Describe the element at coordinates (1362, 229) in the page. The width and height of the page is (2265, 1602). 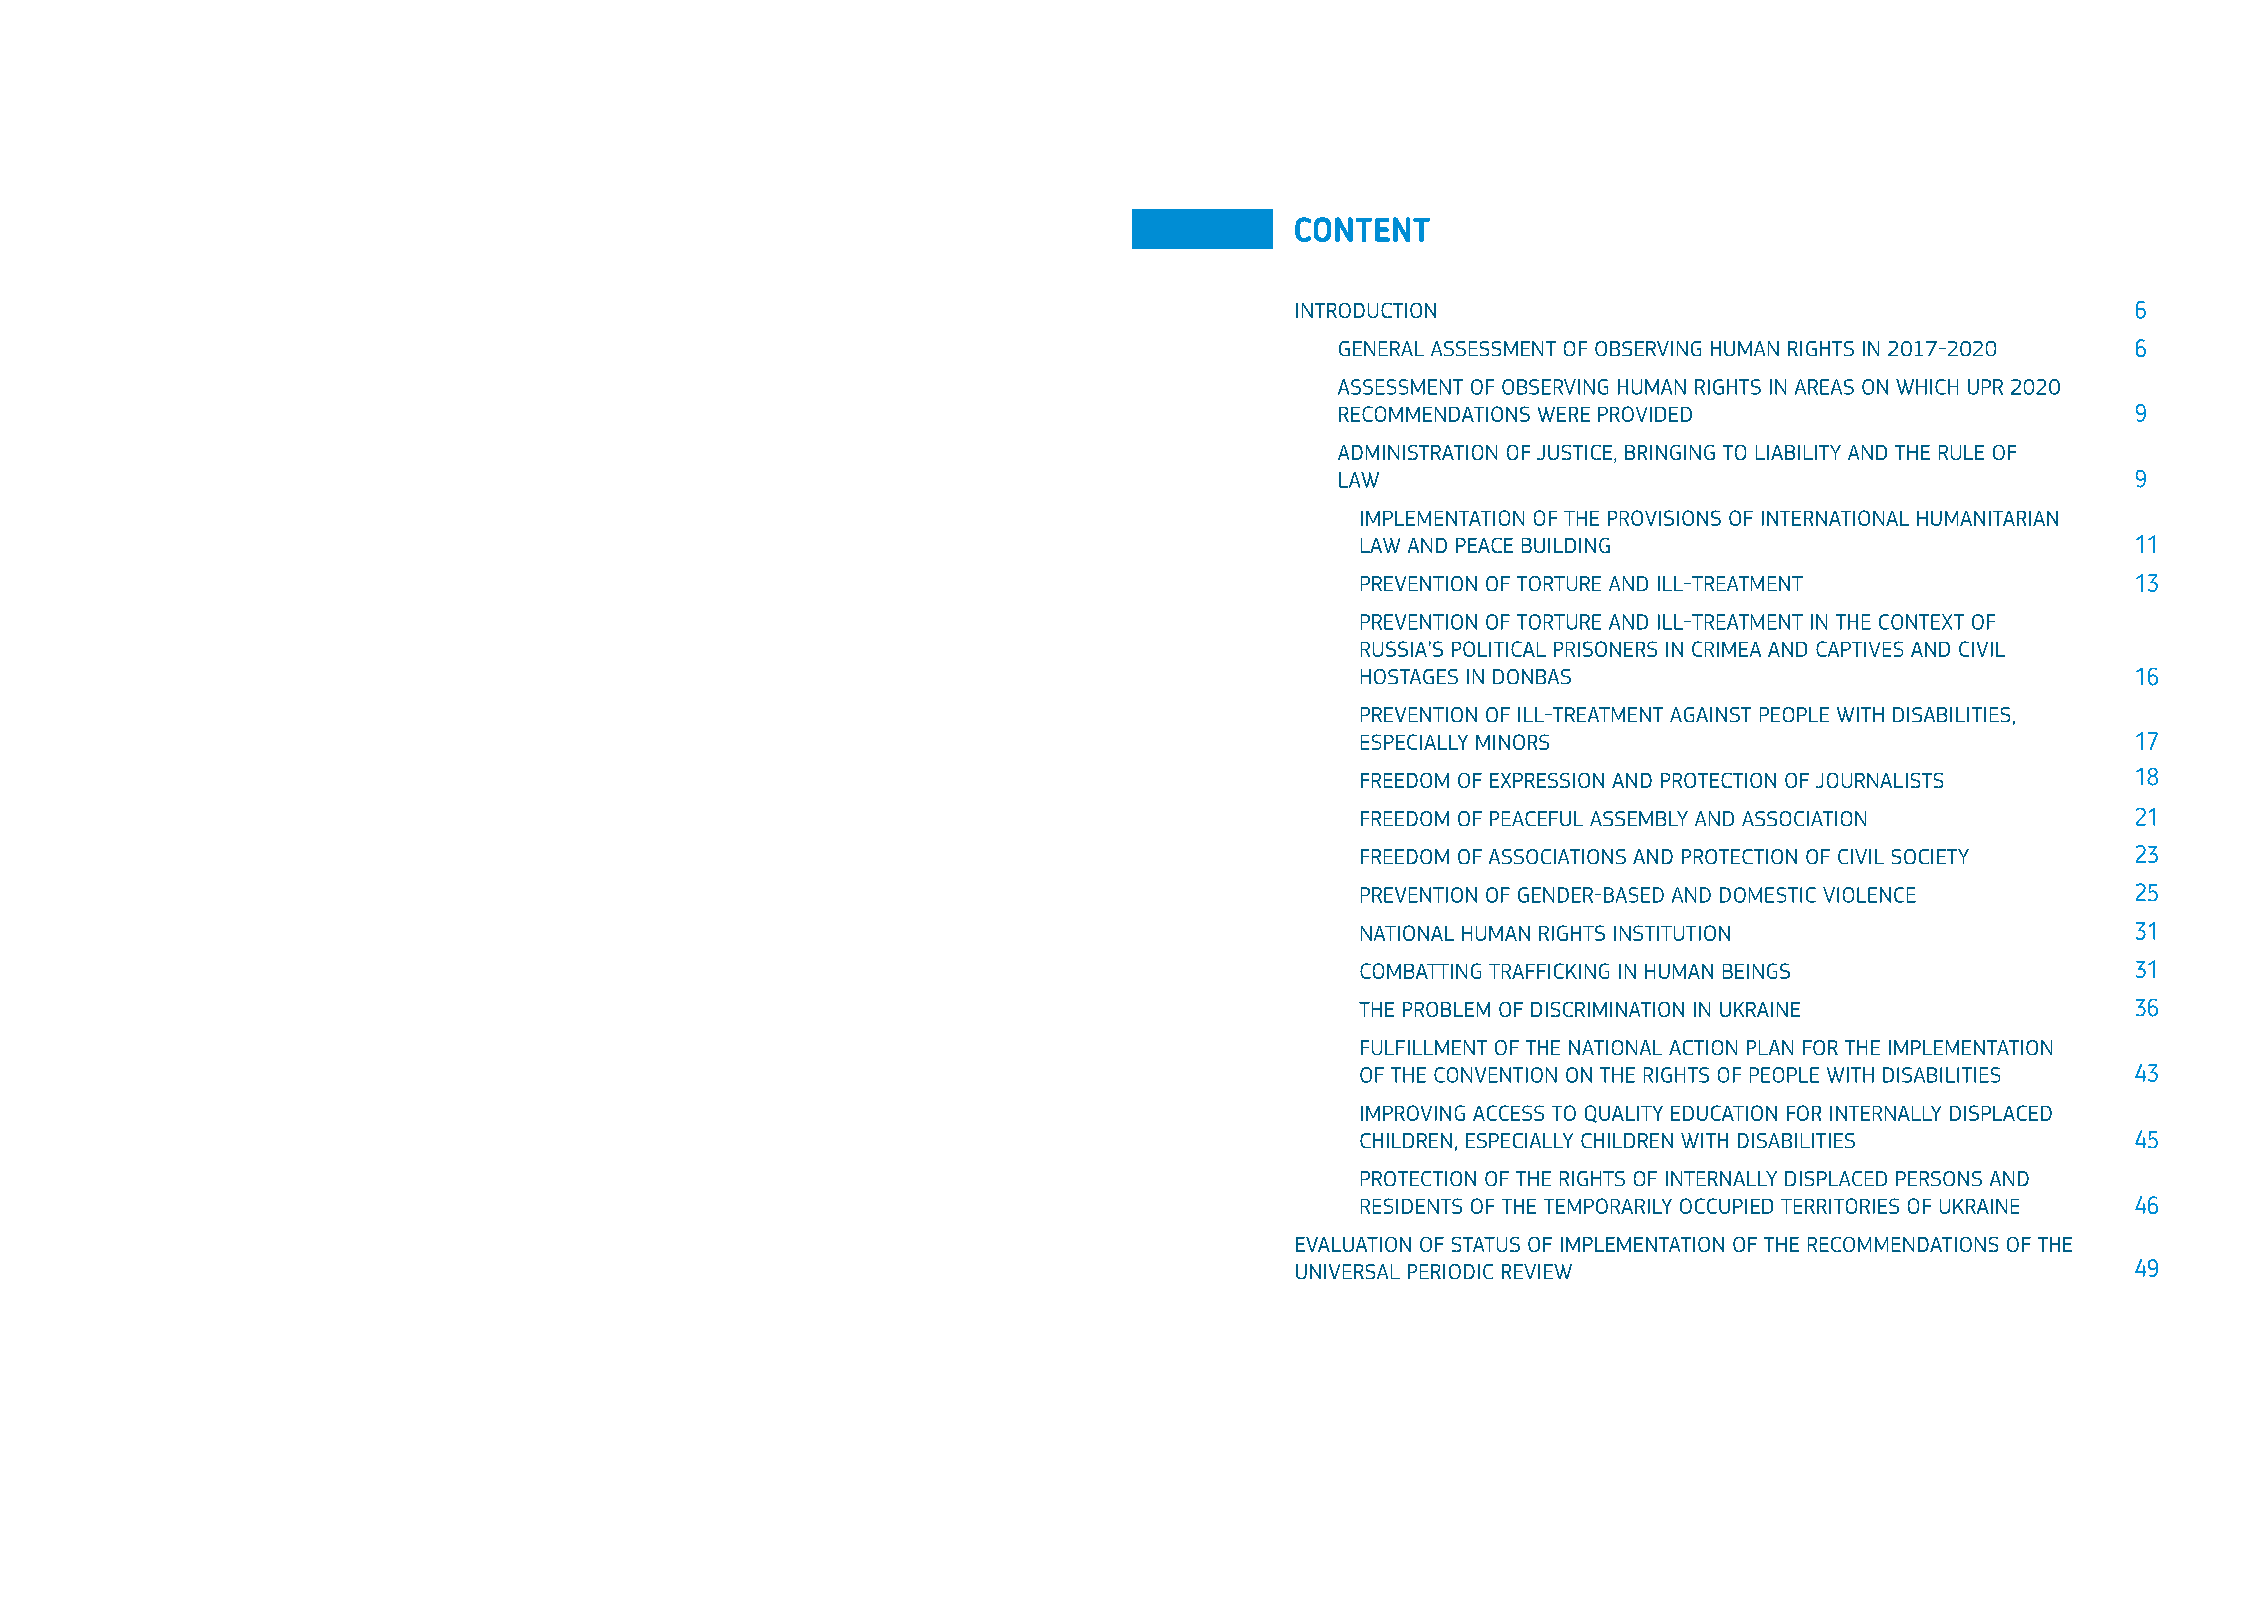
I see `CONTENT` at that location.
